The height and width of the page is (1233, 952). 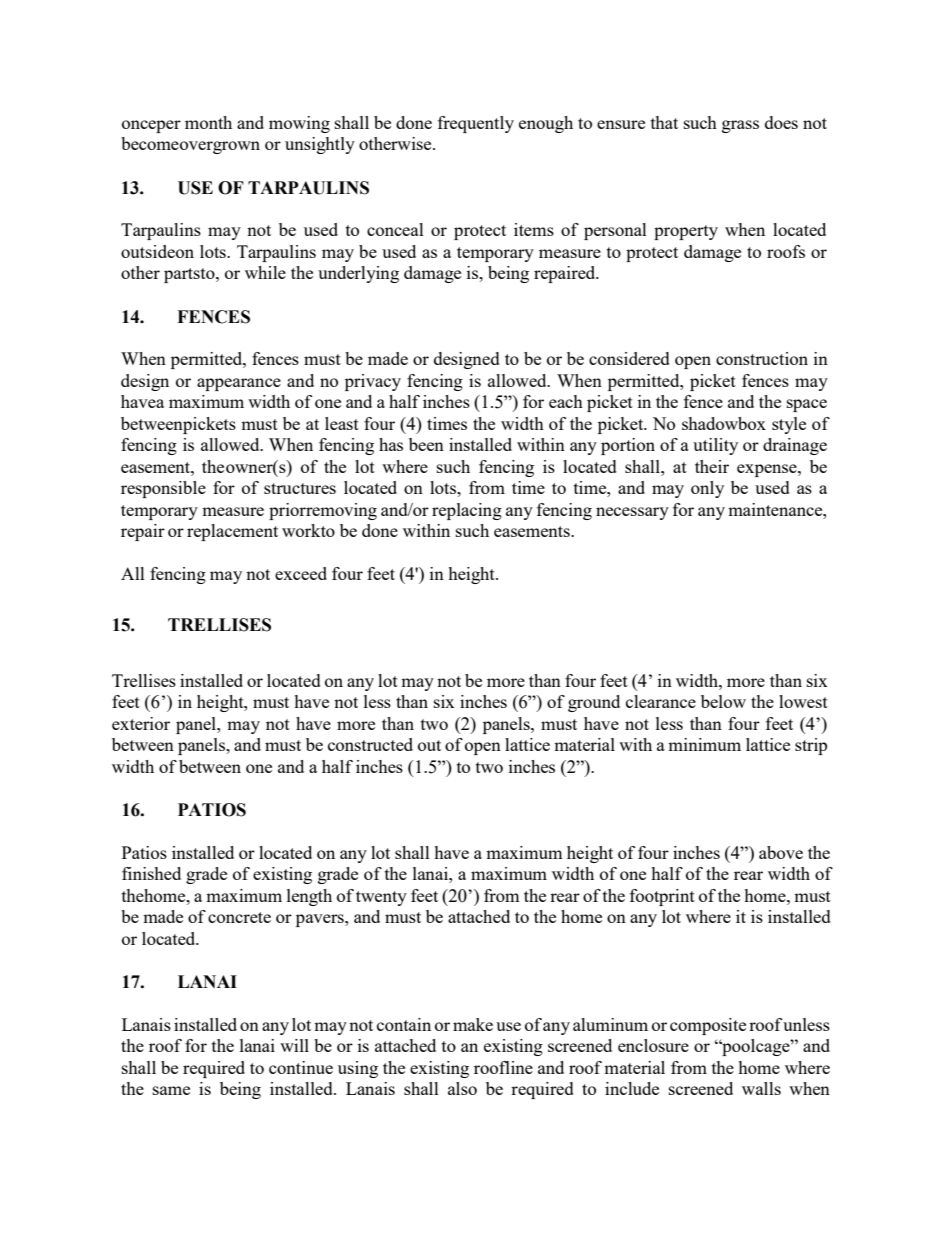 I want to click on utility, so click(x=715, y=446).
